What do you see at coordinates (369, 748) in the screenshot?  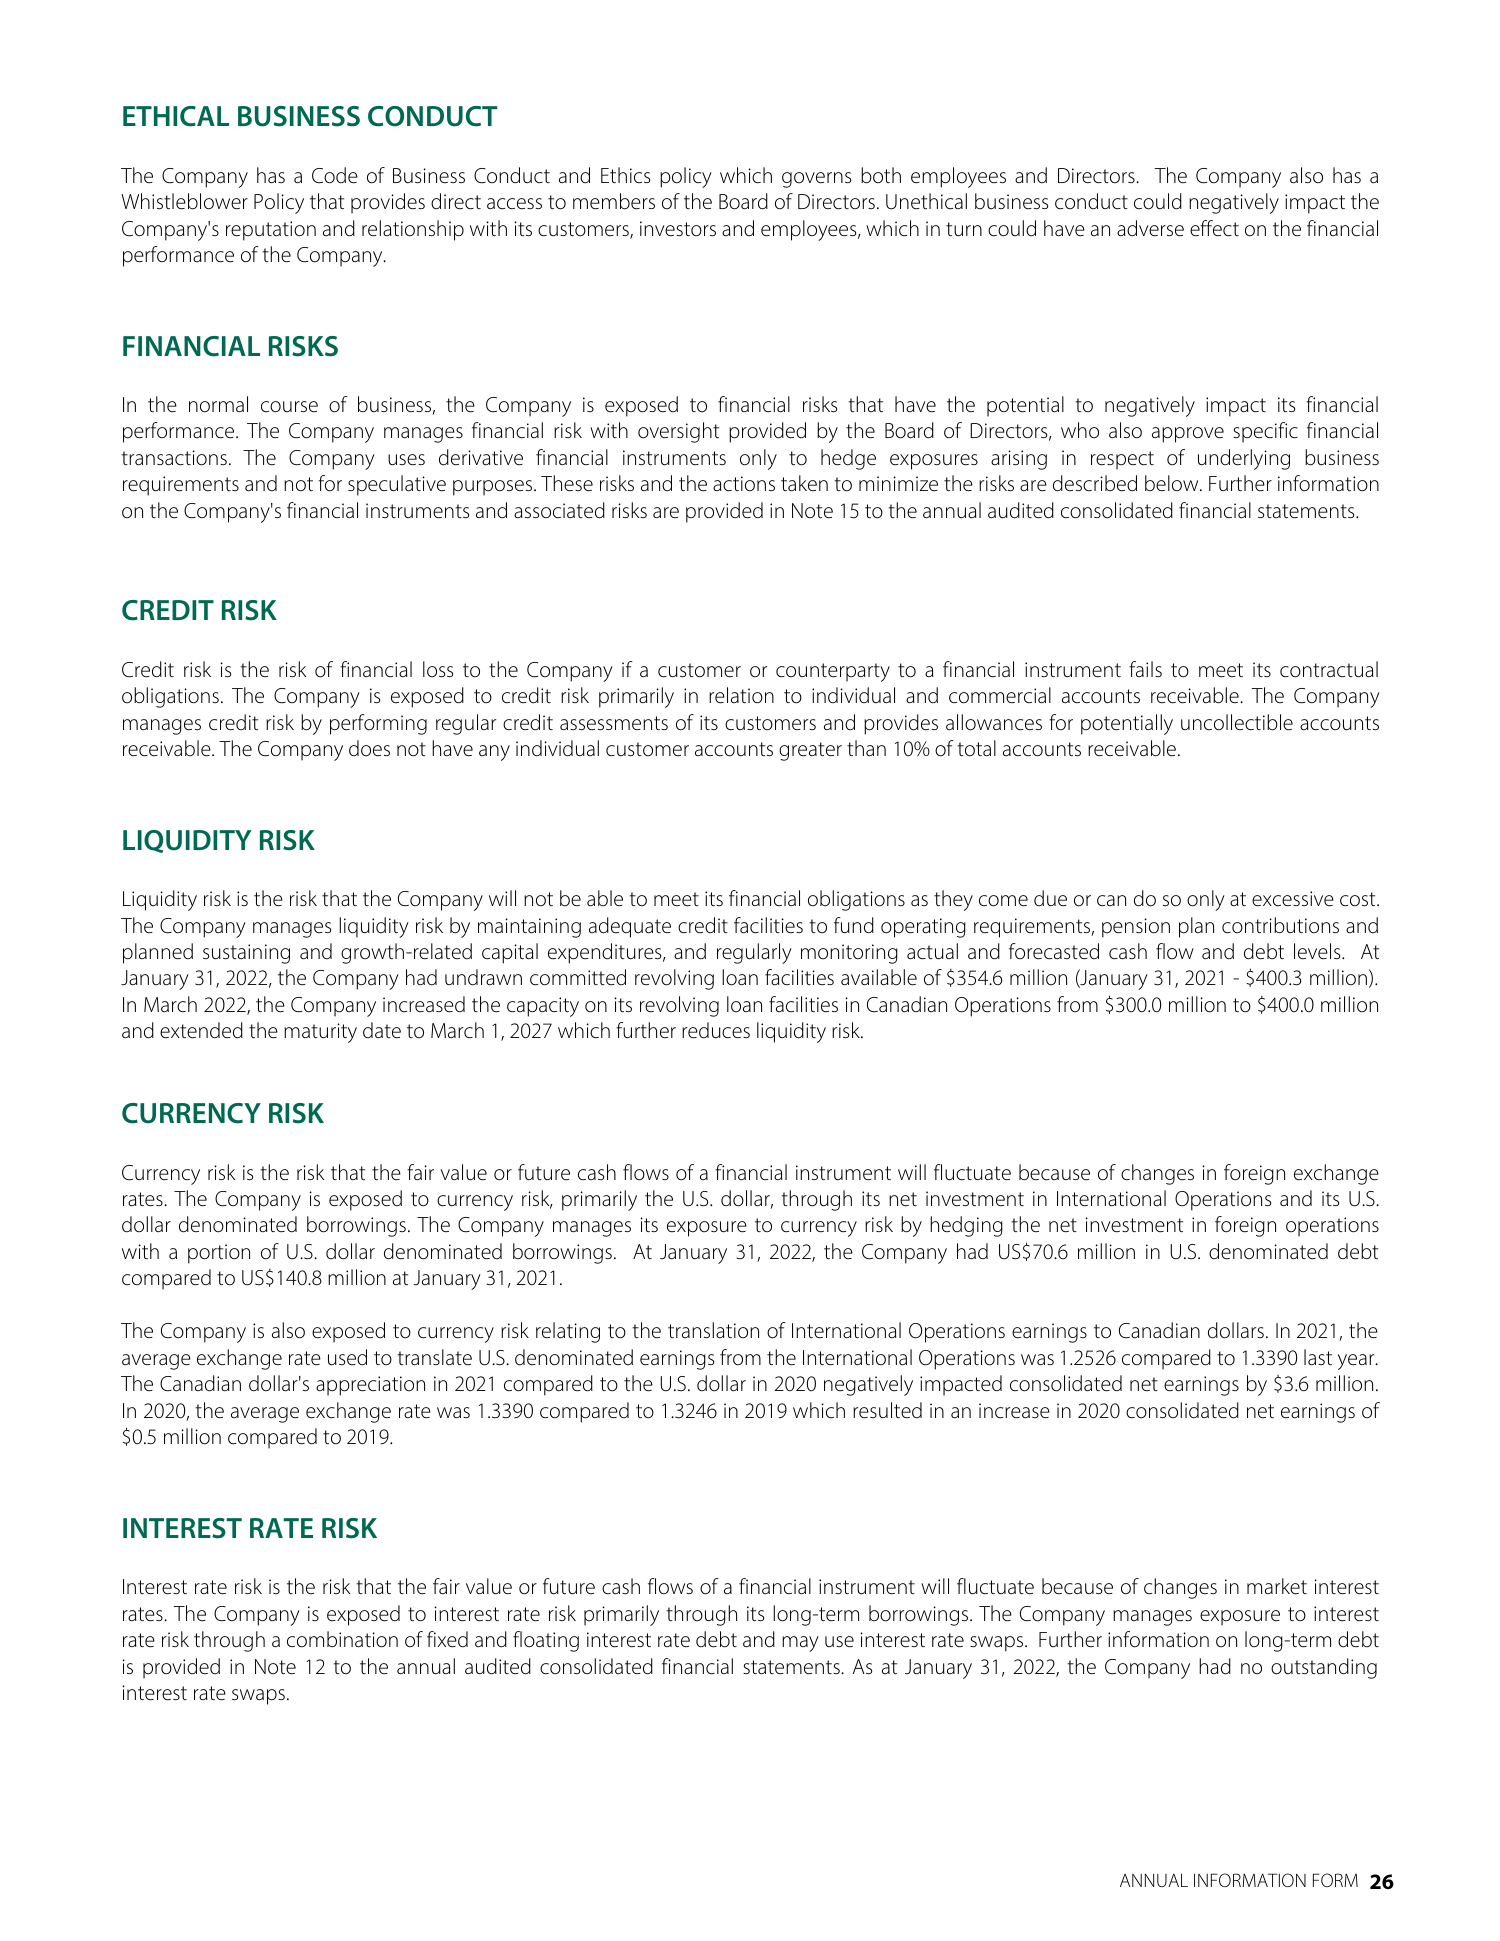 I see `does` at bounding box center [369, 748].
